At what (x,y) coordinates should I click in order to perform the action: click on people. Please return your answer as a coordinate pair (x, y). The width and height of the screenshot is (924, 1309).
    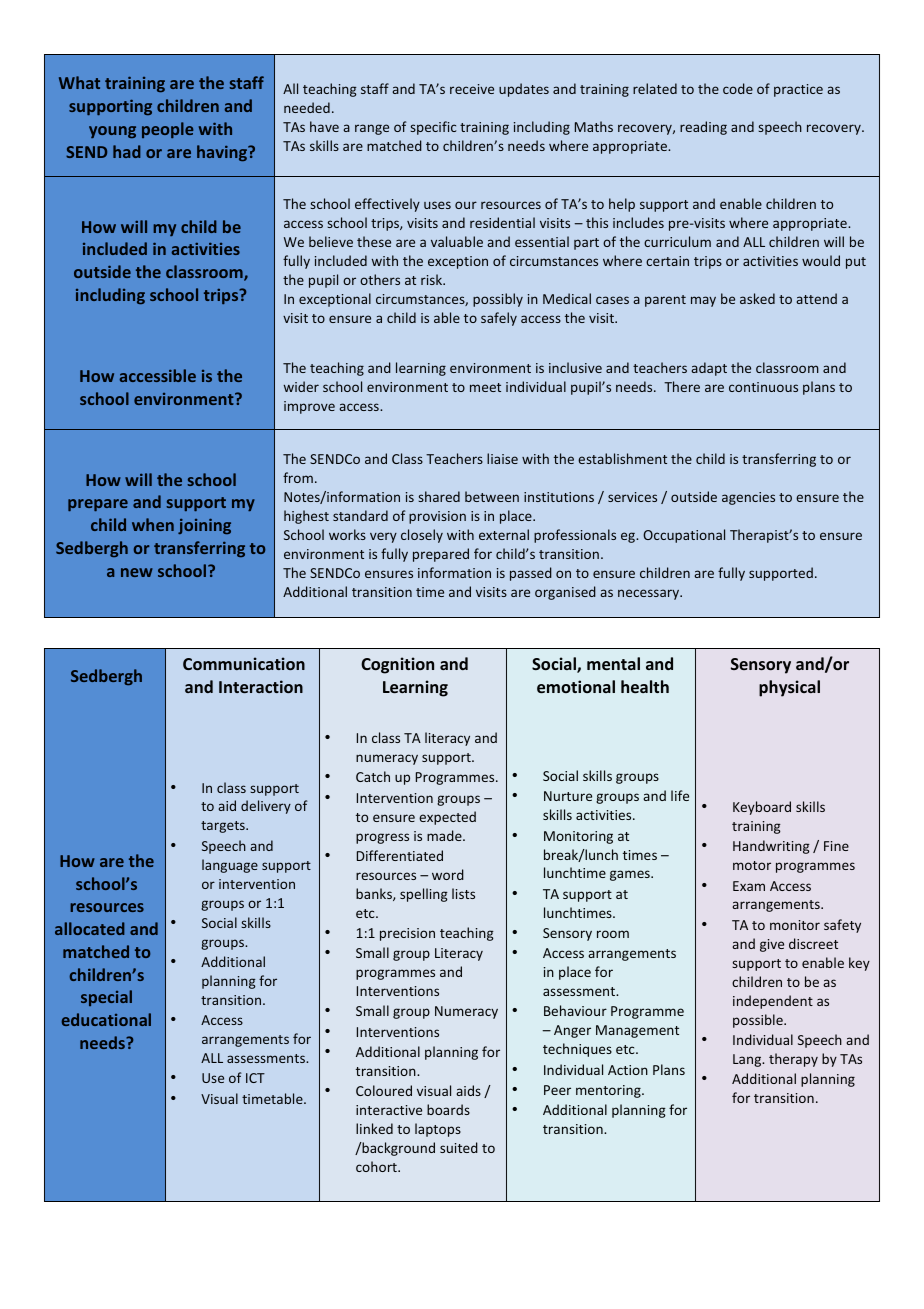
    Looking at the image, I should click on (167, 130).
